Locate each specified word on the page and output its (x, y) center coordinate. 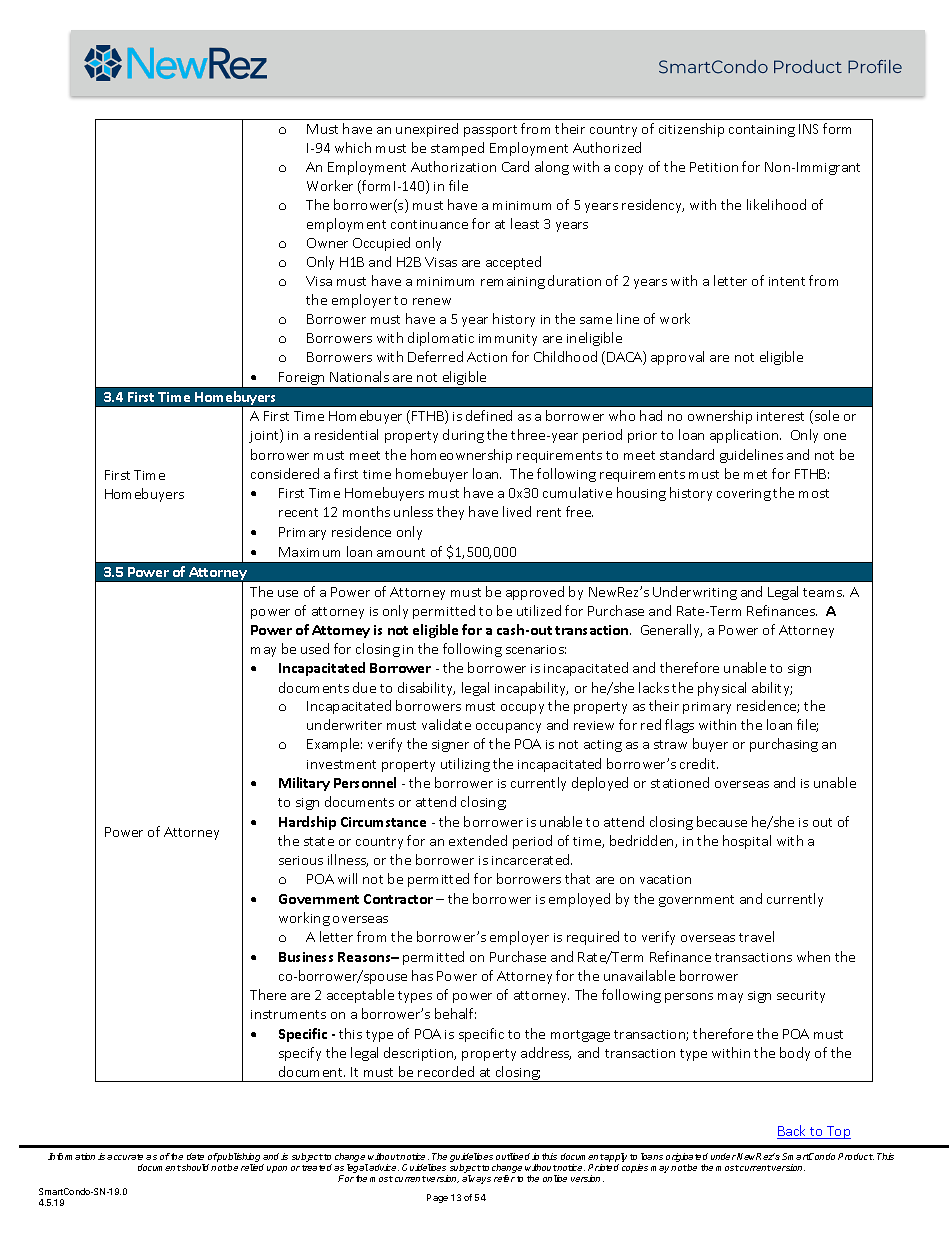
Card (515, 166)
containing (762, 131)
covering (744, 495)
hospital (747, 842)
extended (478, 840)
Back (793, 1132)
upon (277, 1169)
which (353, 147)
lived (517, 511)
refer (504, 1178)
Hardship (307, 823)
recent (298, 512)
